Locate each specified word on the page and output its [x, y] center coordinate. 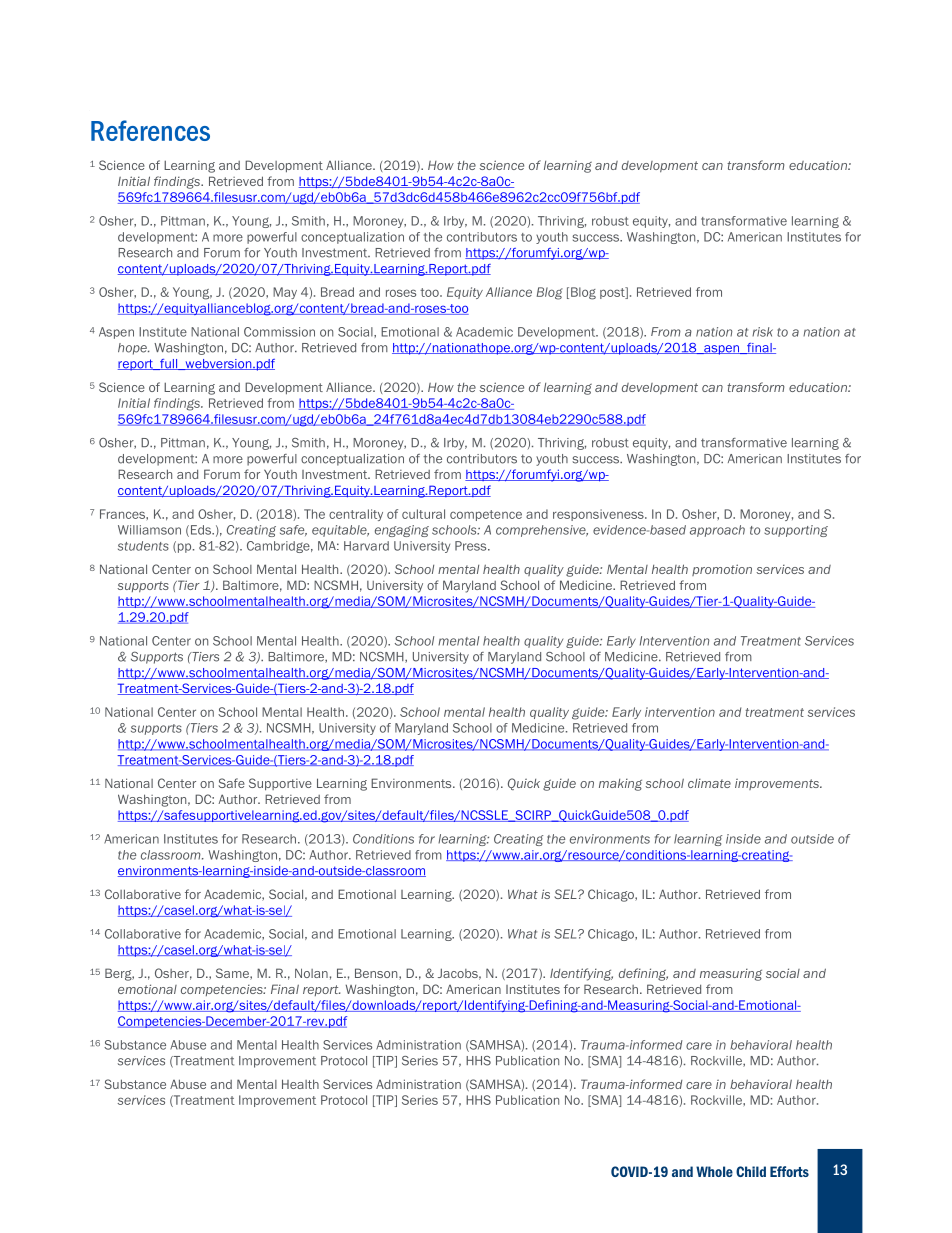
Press [472, 546]
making [620, 784]
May [285, 293]
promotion [722, 570]
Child [751, 1171]
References [150, 130]
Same [233, 974]
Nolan [311, 973]
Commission [279, 332]
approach [717, 531]
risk [762, 332]
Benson [377, 974]
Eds [200, 531]
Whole [714, 1171]
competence [486, 515]
